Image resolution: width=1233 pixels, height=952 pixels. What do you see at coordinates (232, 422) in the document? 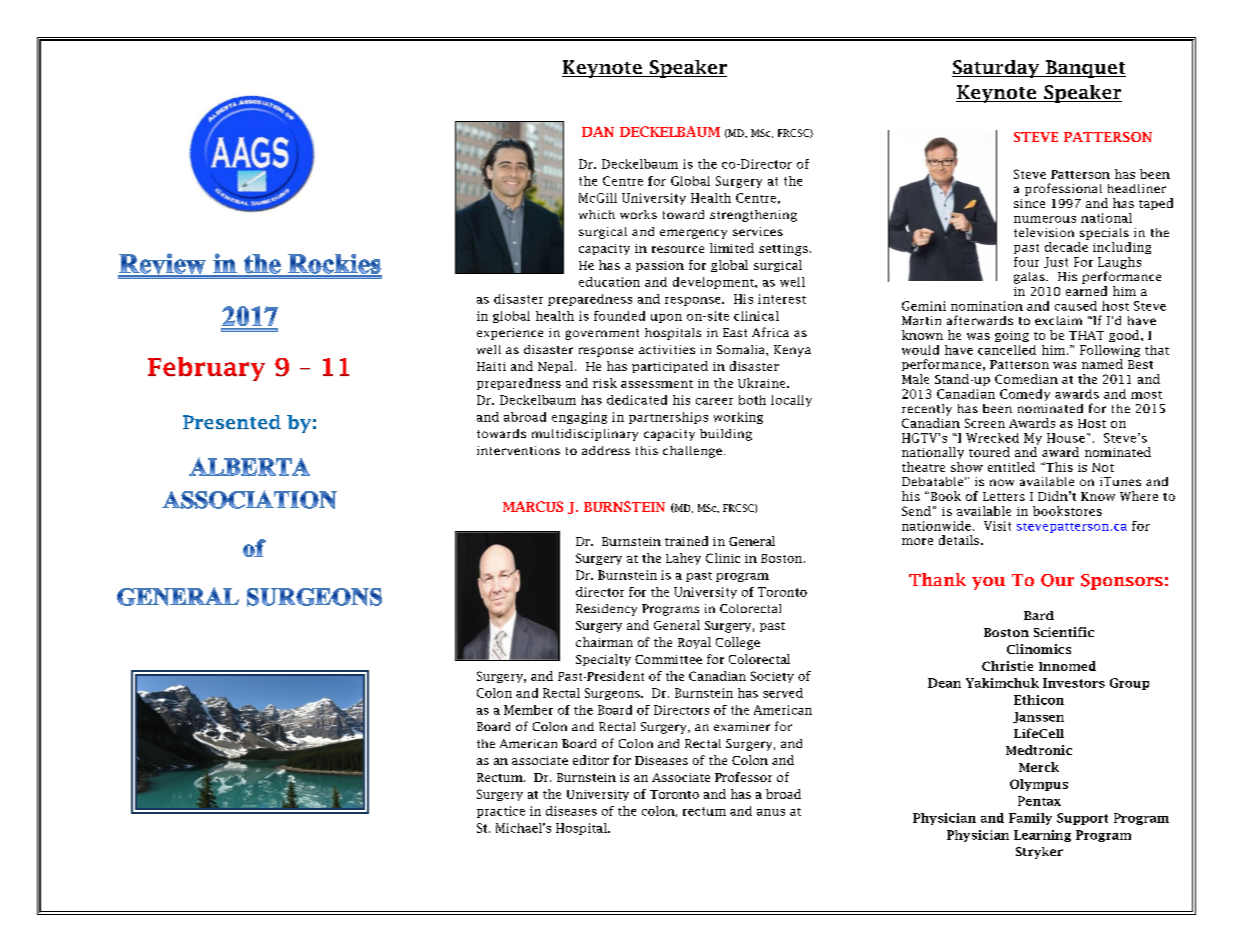
I see `Presented` at bounding box center [232, 422].
